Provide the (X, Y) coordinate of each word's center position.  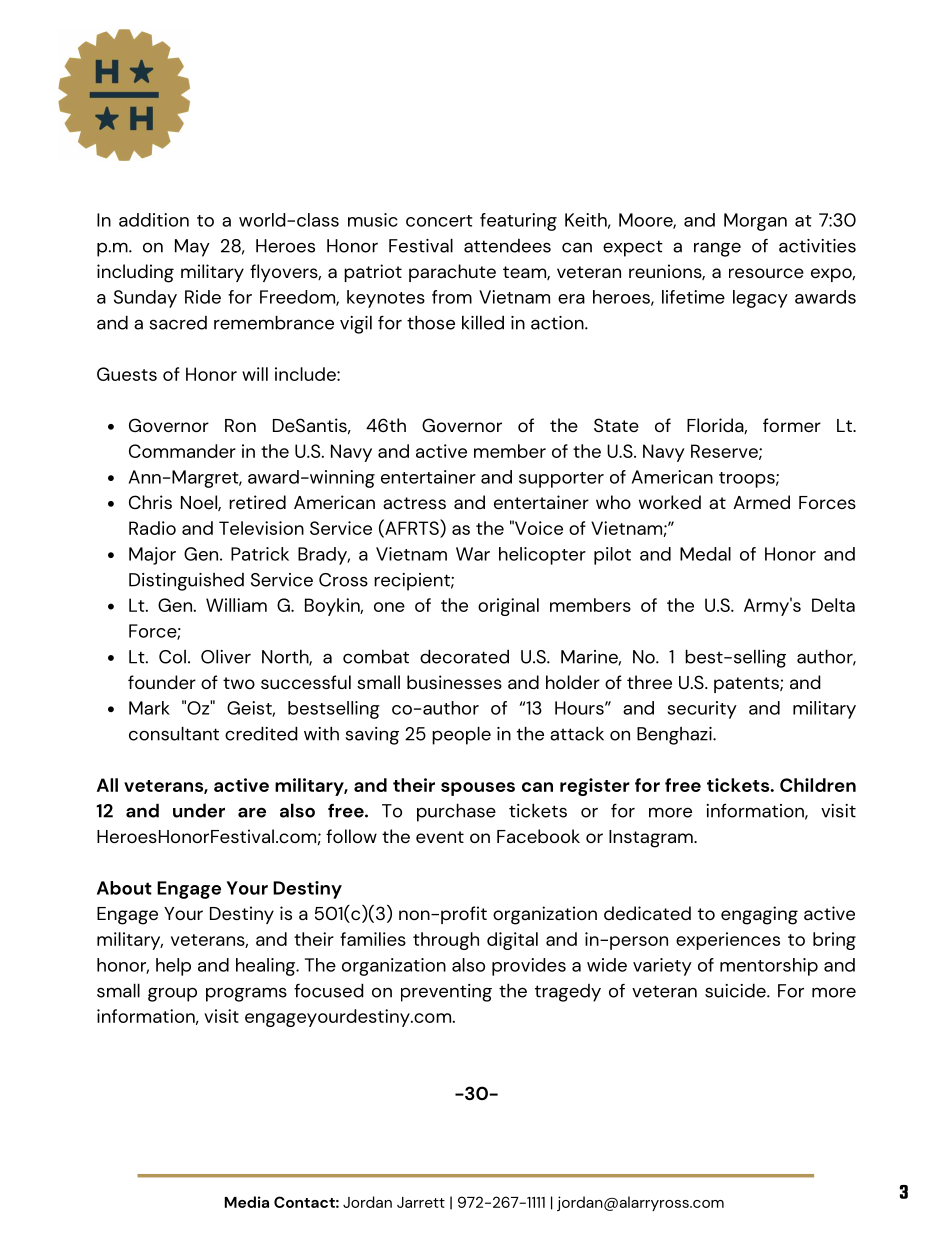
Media (247, 1202)
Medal (705, 554)
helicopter (542, 556)
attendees (507, 246)
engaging (759, 915)
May (192, 248)
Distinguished (186, 582)
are (252, 812)
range (717, 249)
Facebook (538, 836)
